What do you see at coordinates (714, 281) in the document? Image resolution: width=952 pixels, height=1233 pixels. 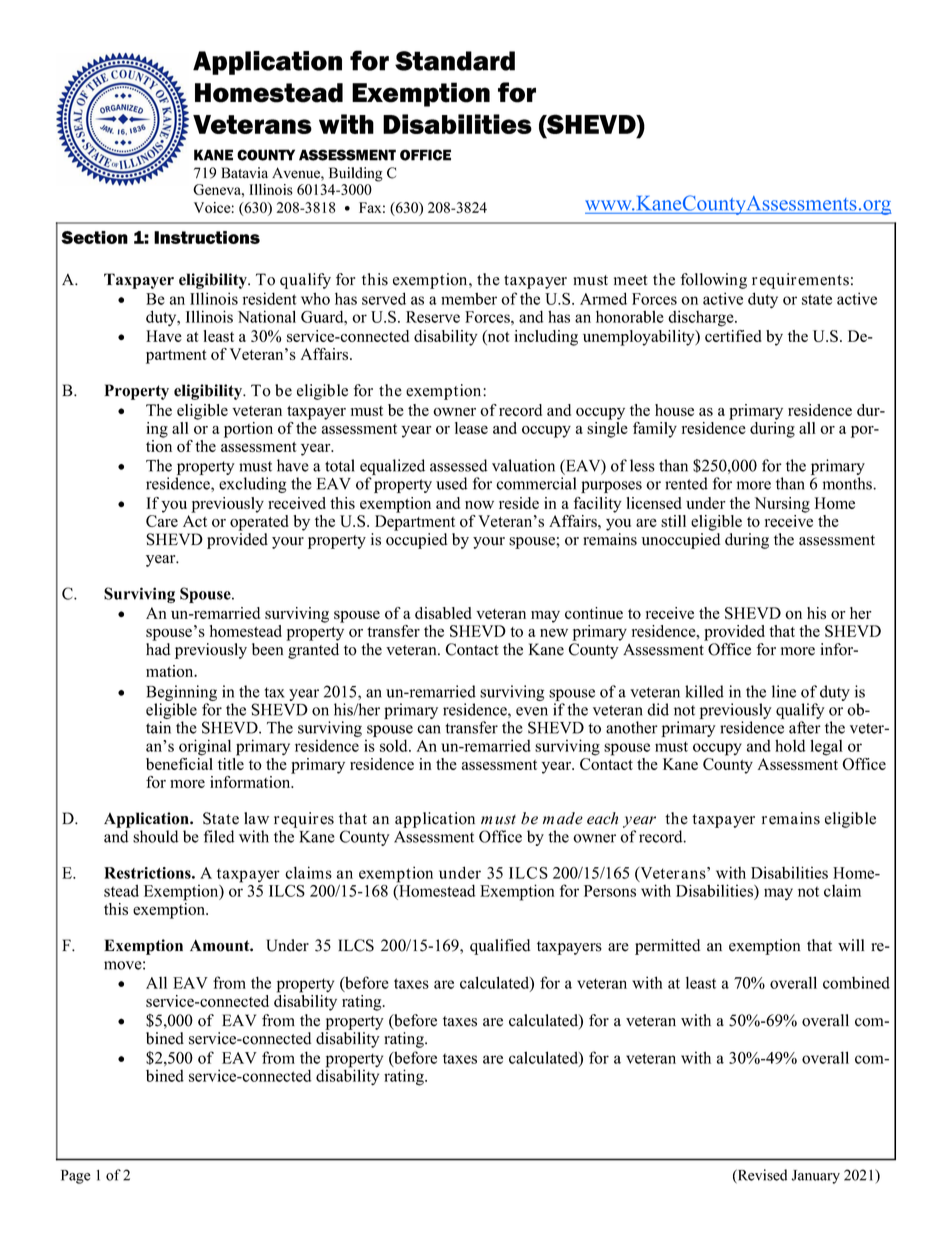 I see `following` at bounding box center [714, 281].
